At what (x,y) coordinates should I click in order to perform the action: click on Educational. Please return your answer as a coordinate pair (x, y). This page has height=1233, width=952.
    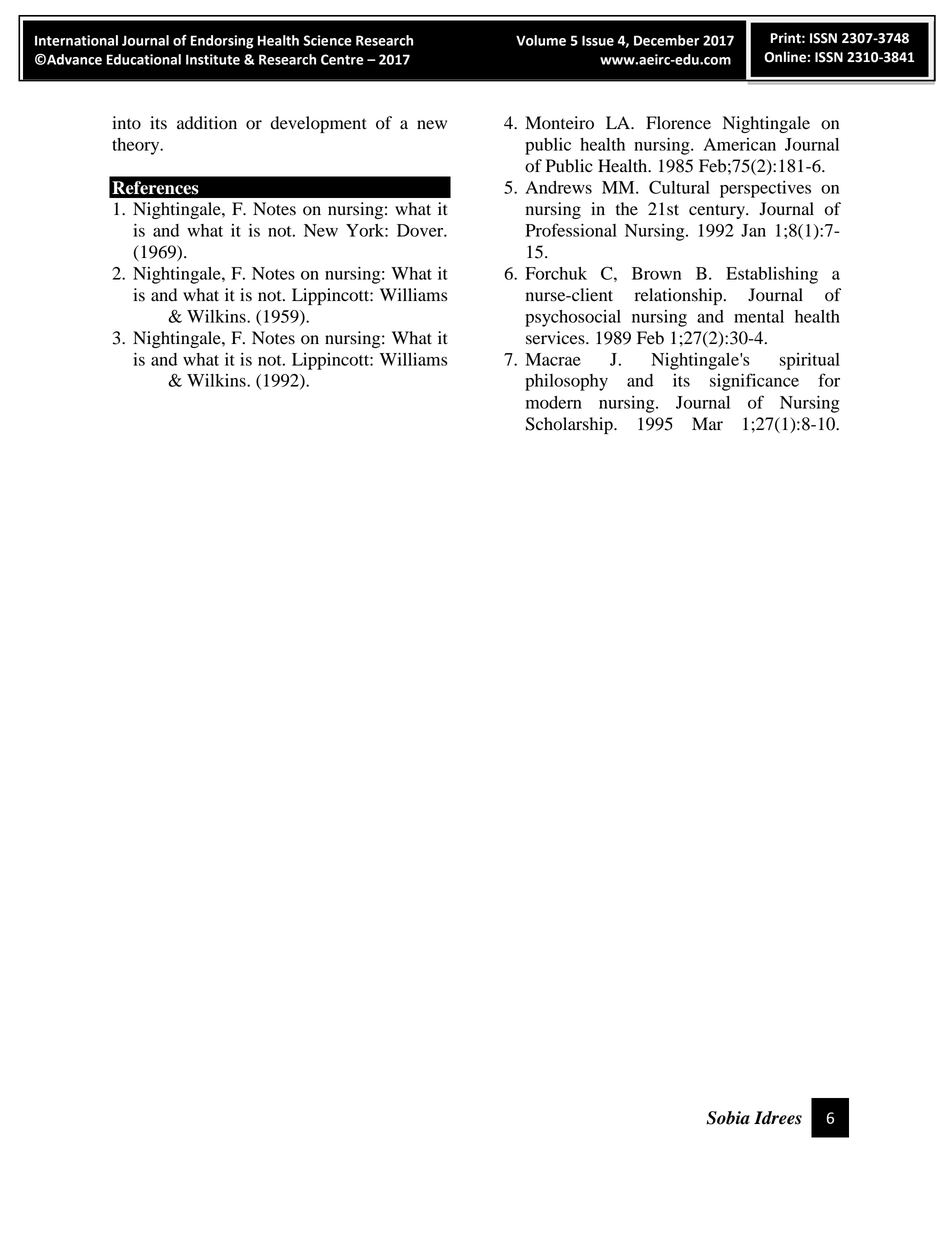
    Looking at the image, I should click on (144, 59).
